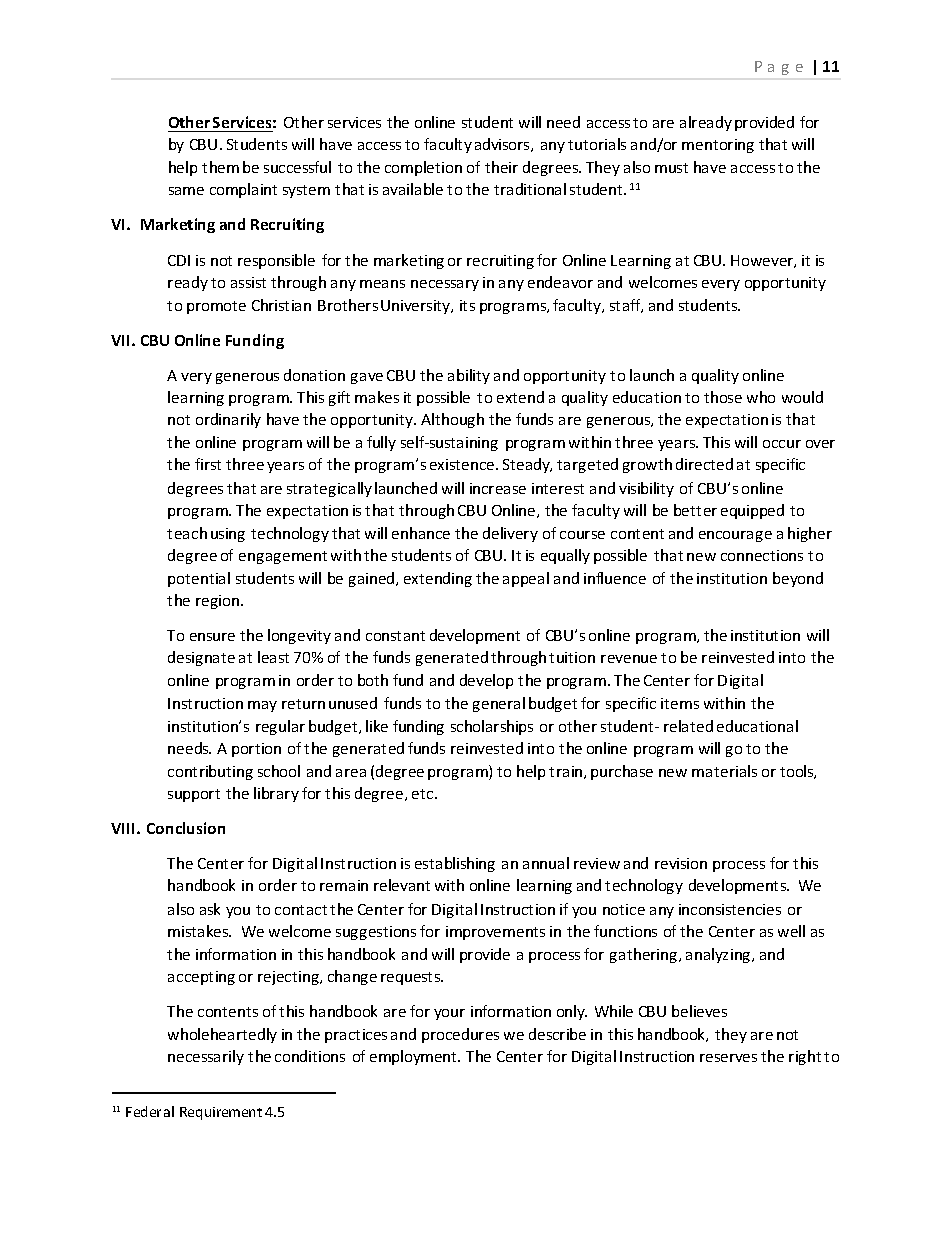 This screenshot has width=952, height=1233. What do you see at coordinates (395, 636) in the screenshot?
I see `constant` at bounding box center [395, 636].
